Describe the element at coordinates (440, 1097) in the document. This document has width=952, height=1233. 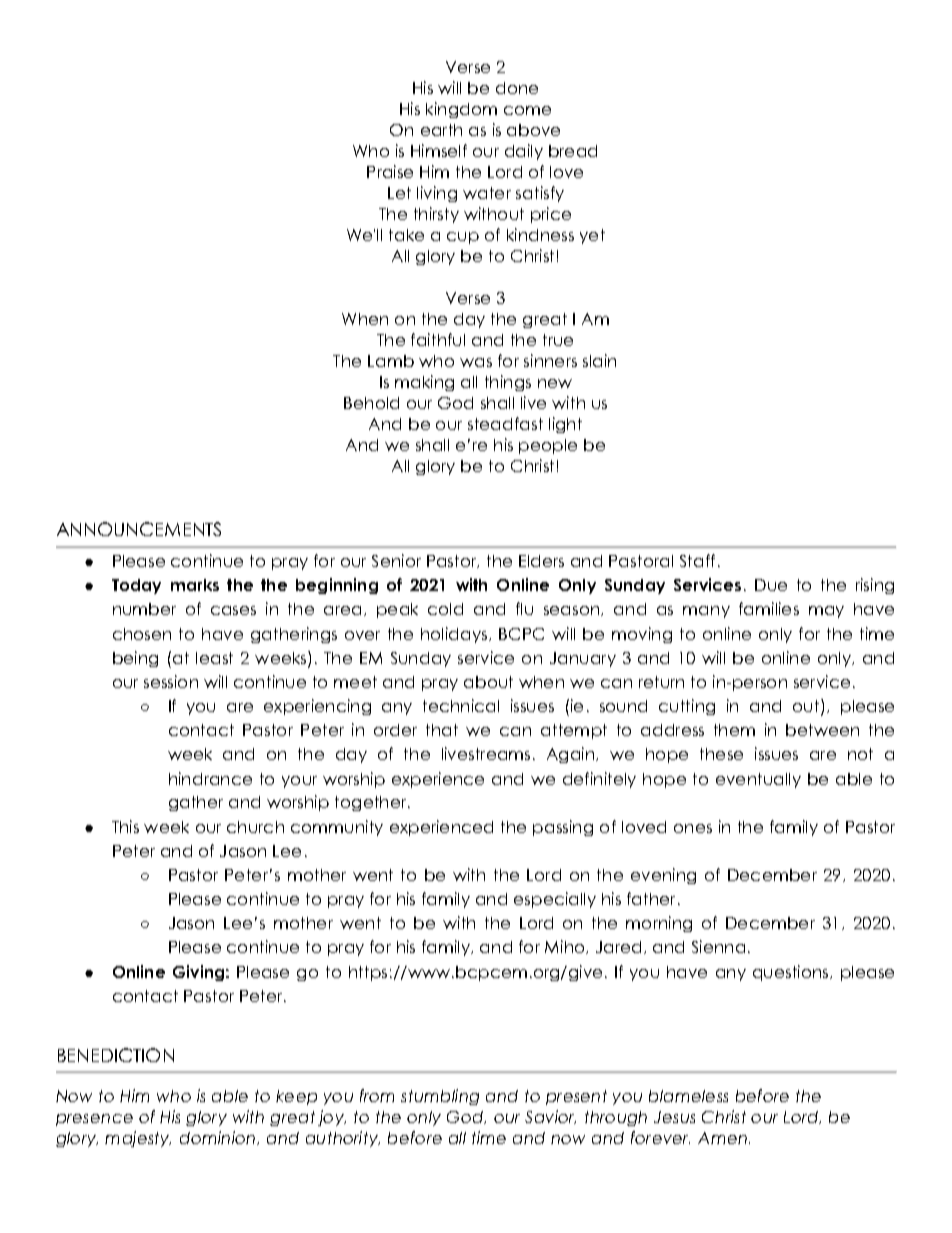
I see `stumbling` at that location.
